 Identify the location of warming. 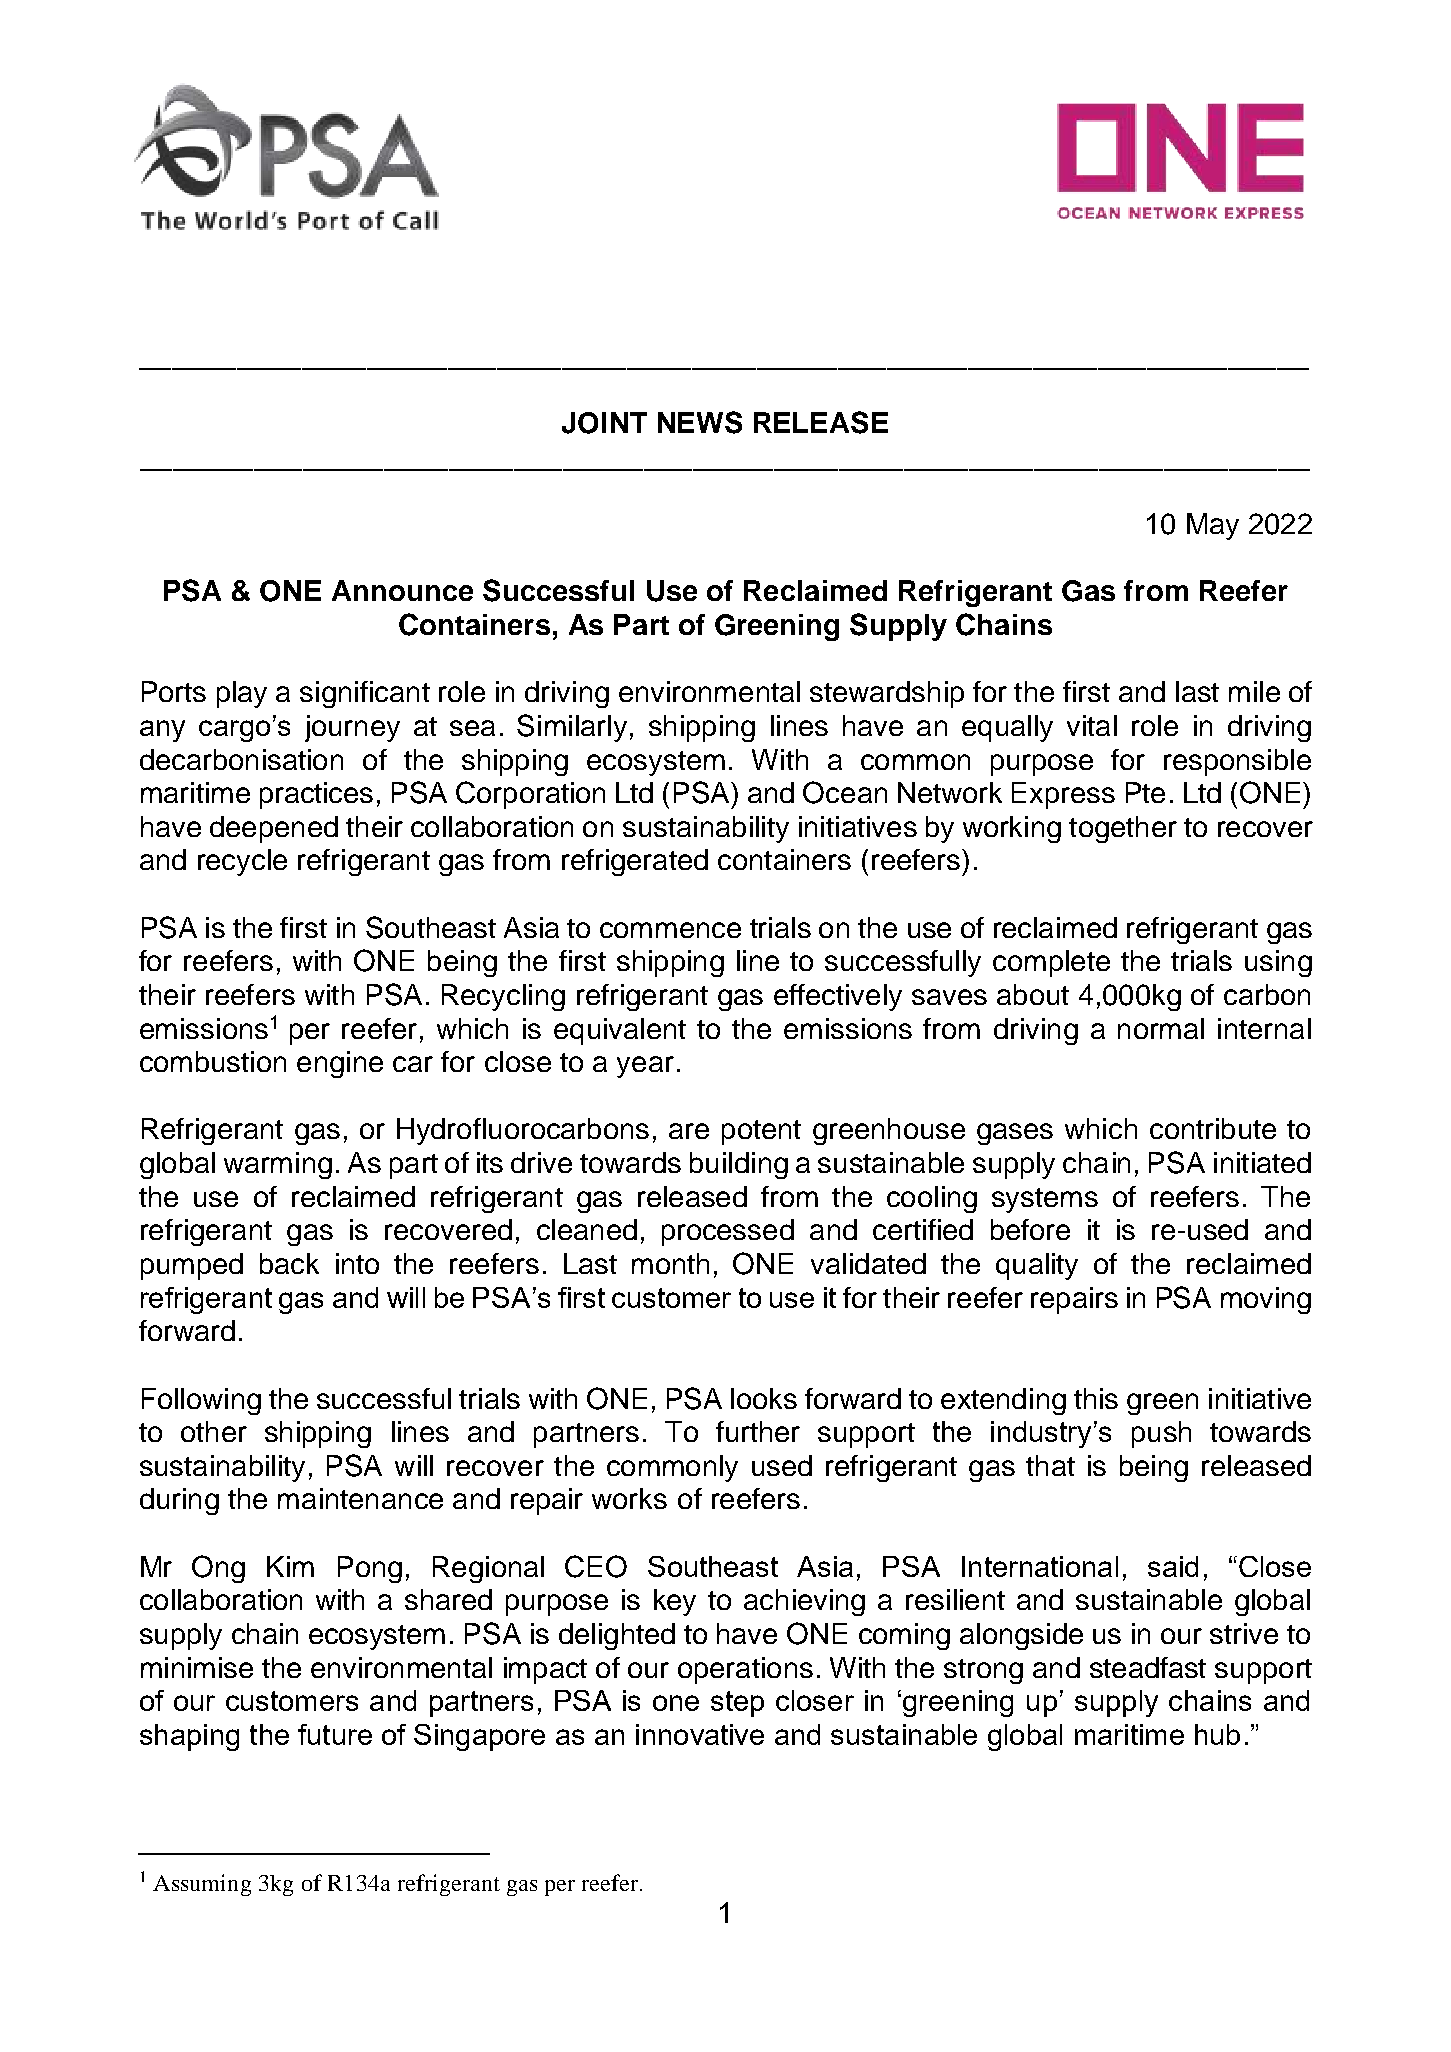
(278, 1165).
